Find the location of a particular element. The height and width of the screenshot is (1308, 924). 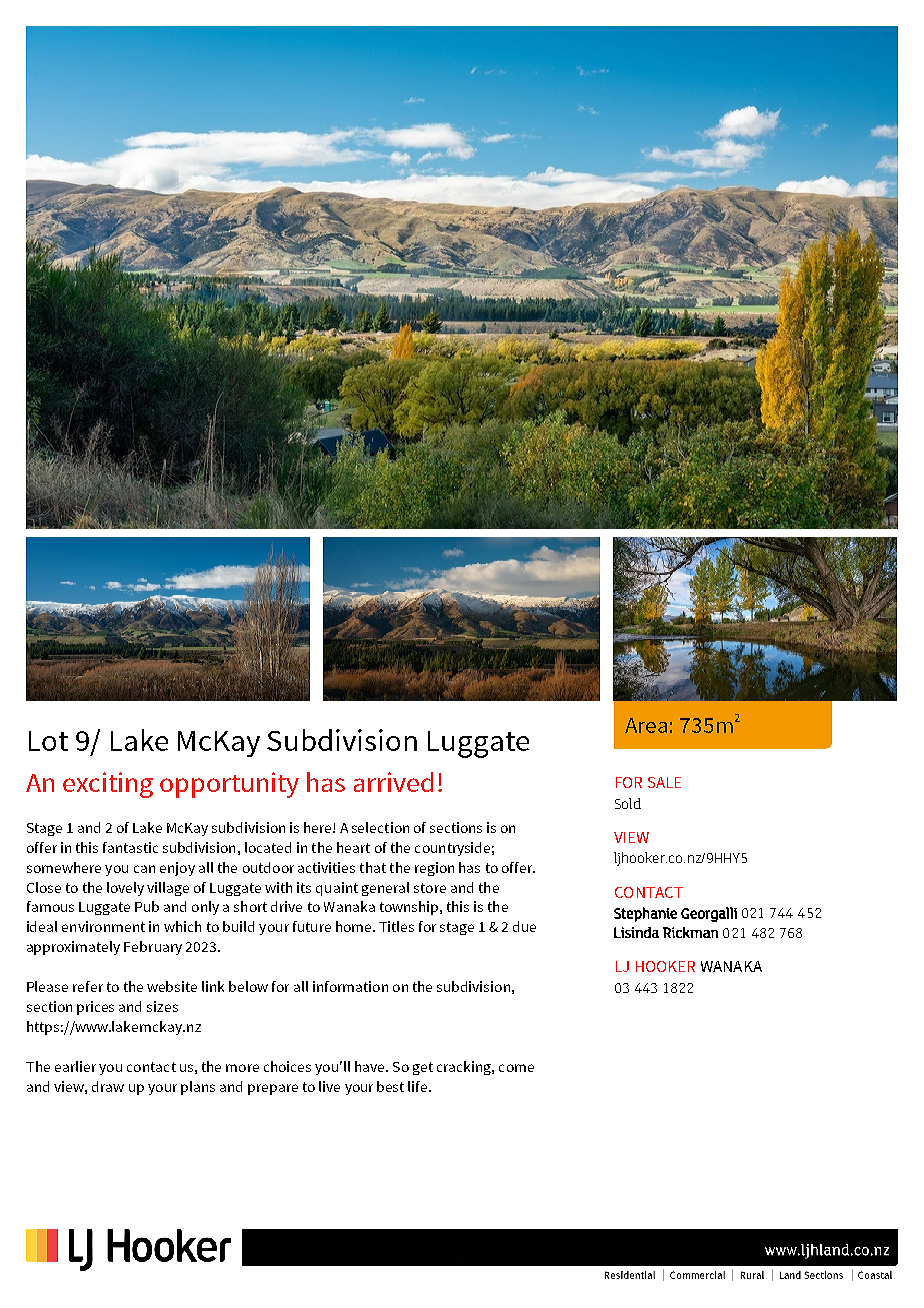

Pub is located at coordinates (147, 906).
